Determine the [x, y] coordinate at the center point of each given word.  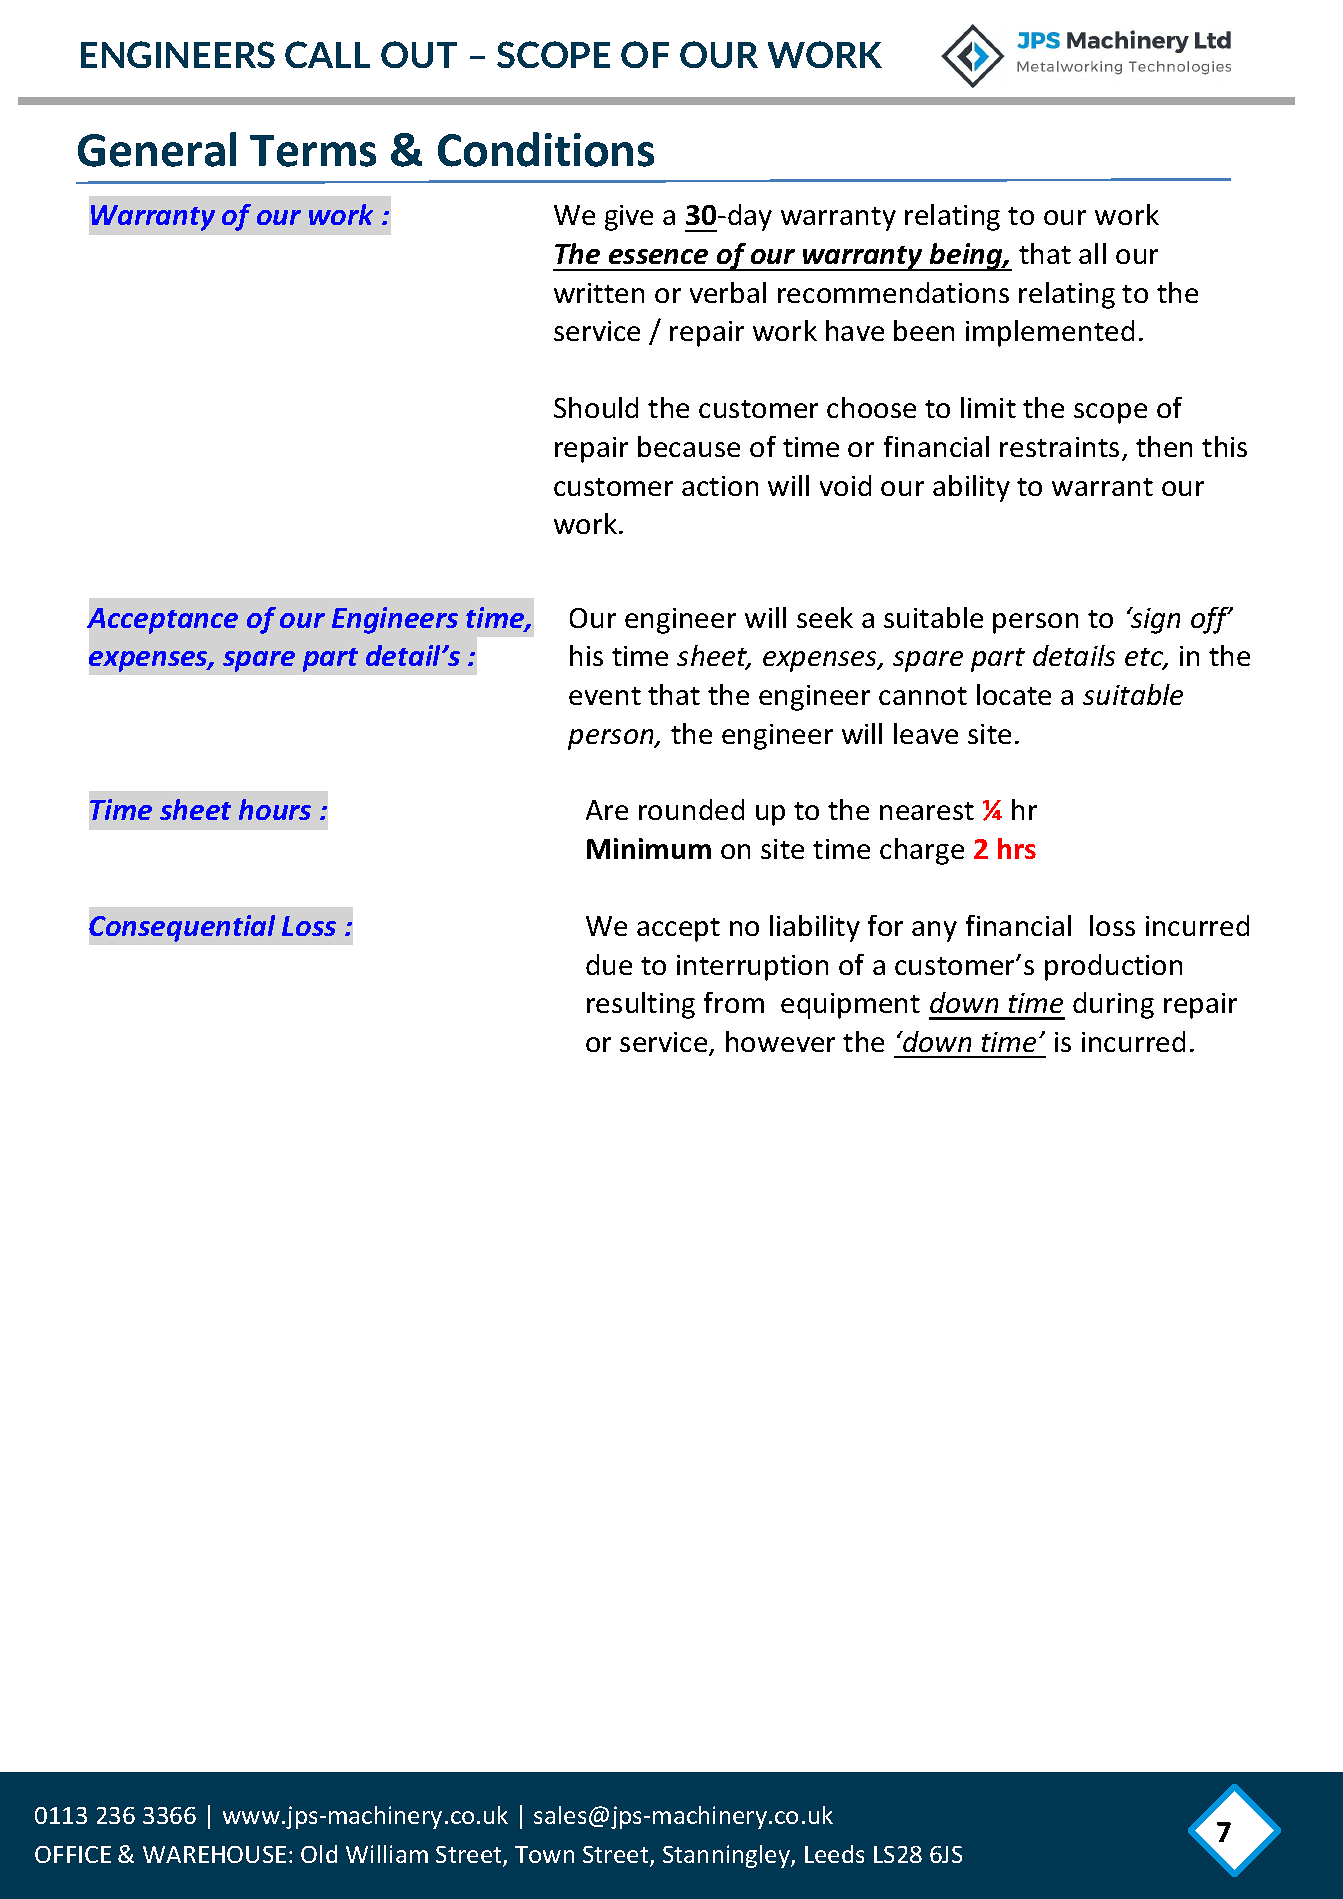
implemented [1050, 333]
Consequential [182, 928]
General [157, 149]
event [605, 696]
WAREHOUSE [214, 1854]
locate [1014, 694]
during [1113, 1005]
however [780, 1041]
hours [275, 809]
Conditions [546, 149]
